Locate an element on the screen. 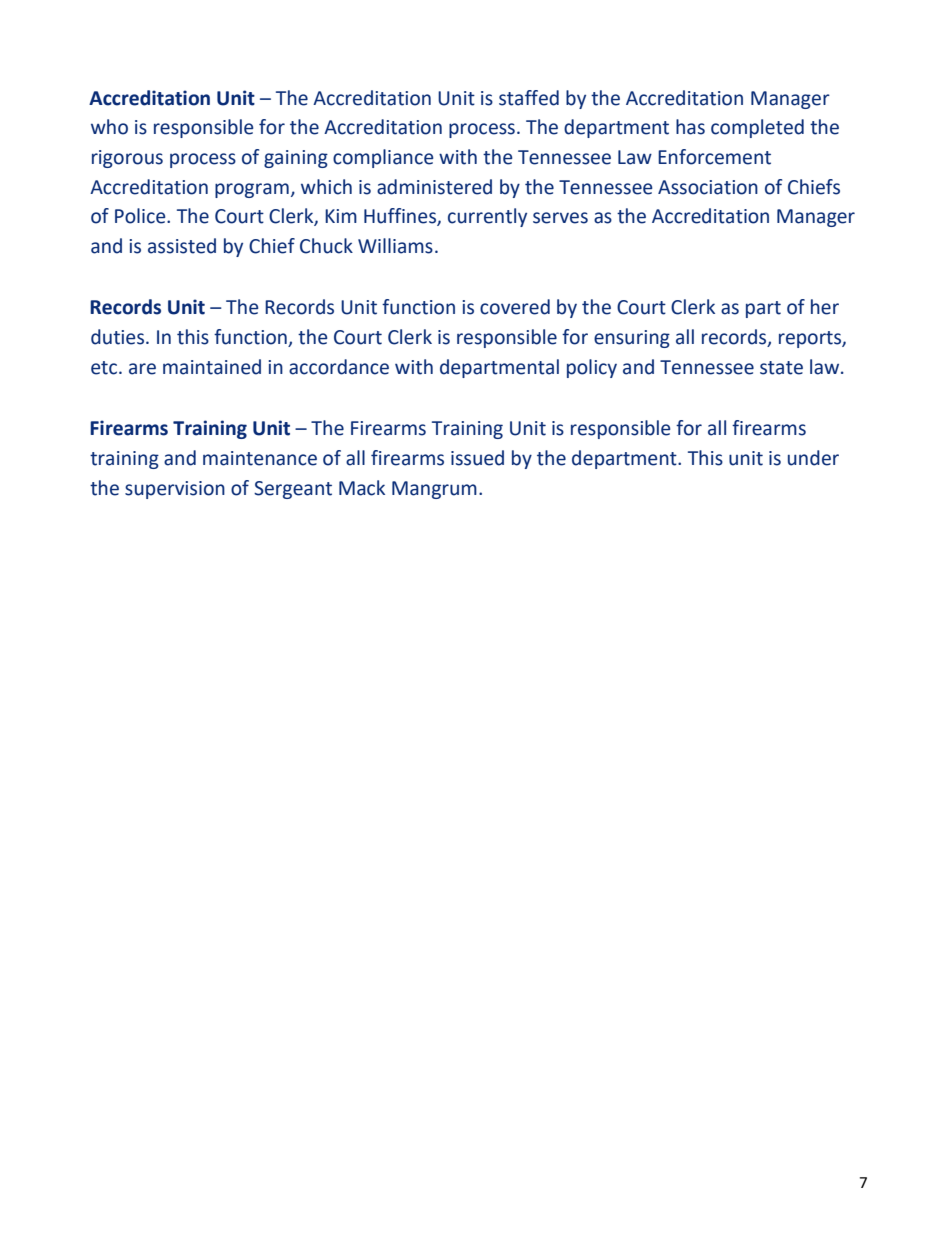 The height and width of the screenshot is (1233, 952). staffed is located at coordinates (529, 98).
